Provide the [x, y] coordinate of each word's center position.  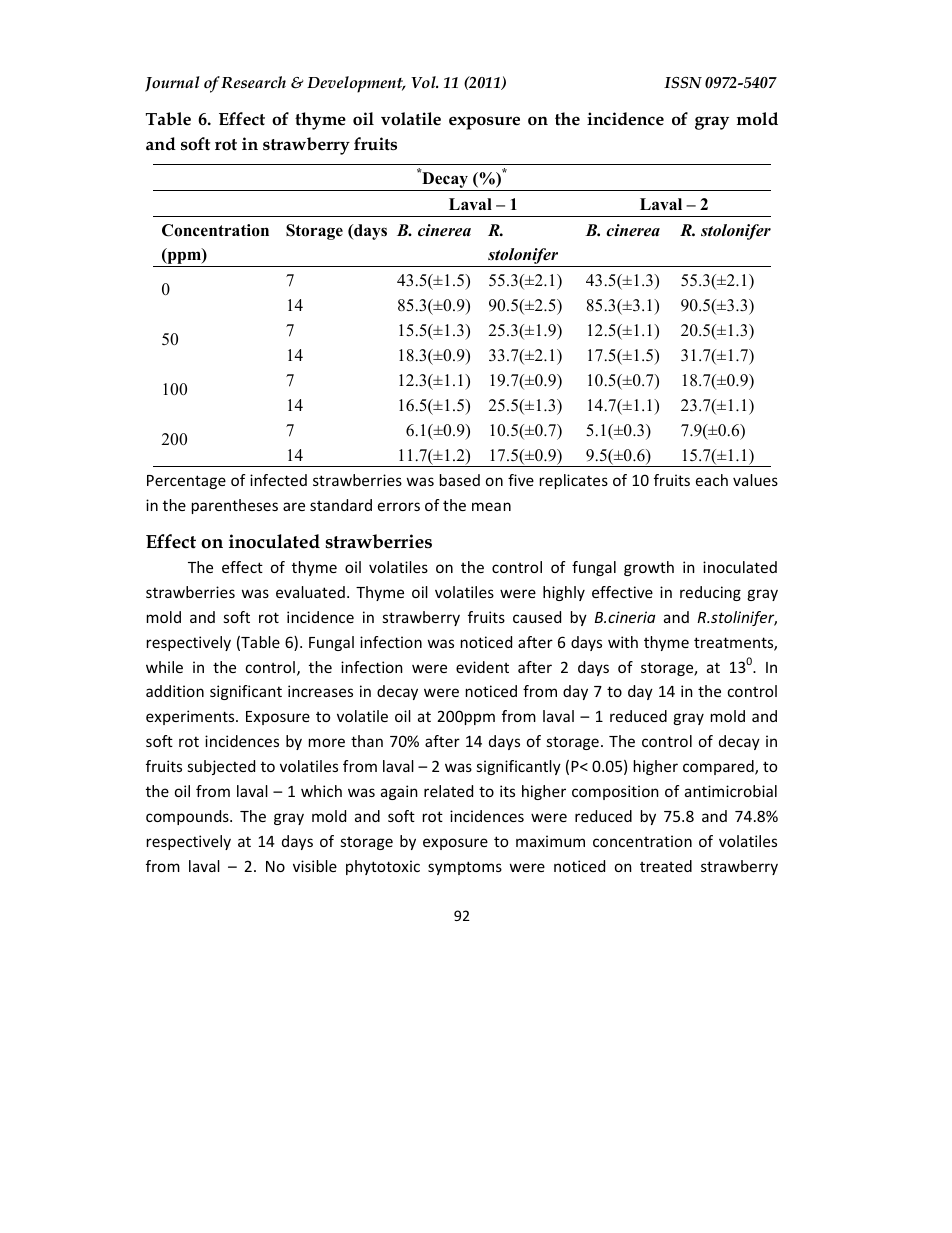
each [712, 480]
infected [278, 480]
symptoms [465, 868]
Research [253, 82]
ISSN [683, 83]
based [460, 480]
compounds [188, 817]
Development [356, 84]
